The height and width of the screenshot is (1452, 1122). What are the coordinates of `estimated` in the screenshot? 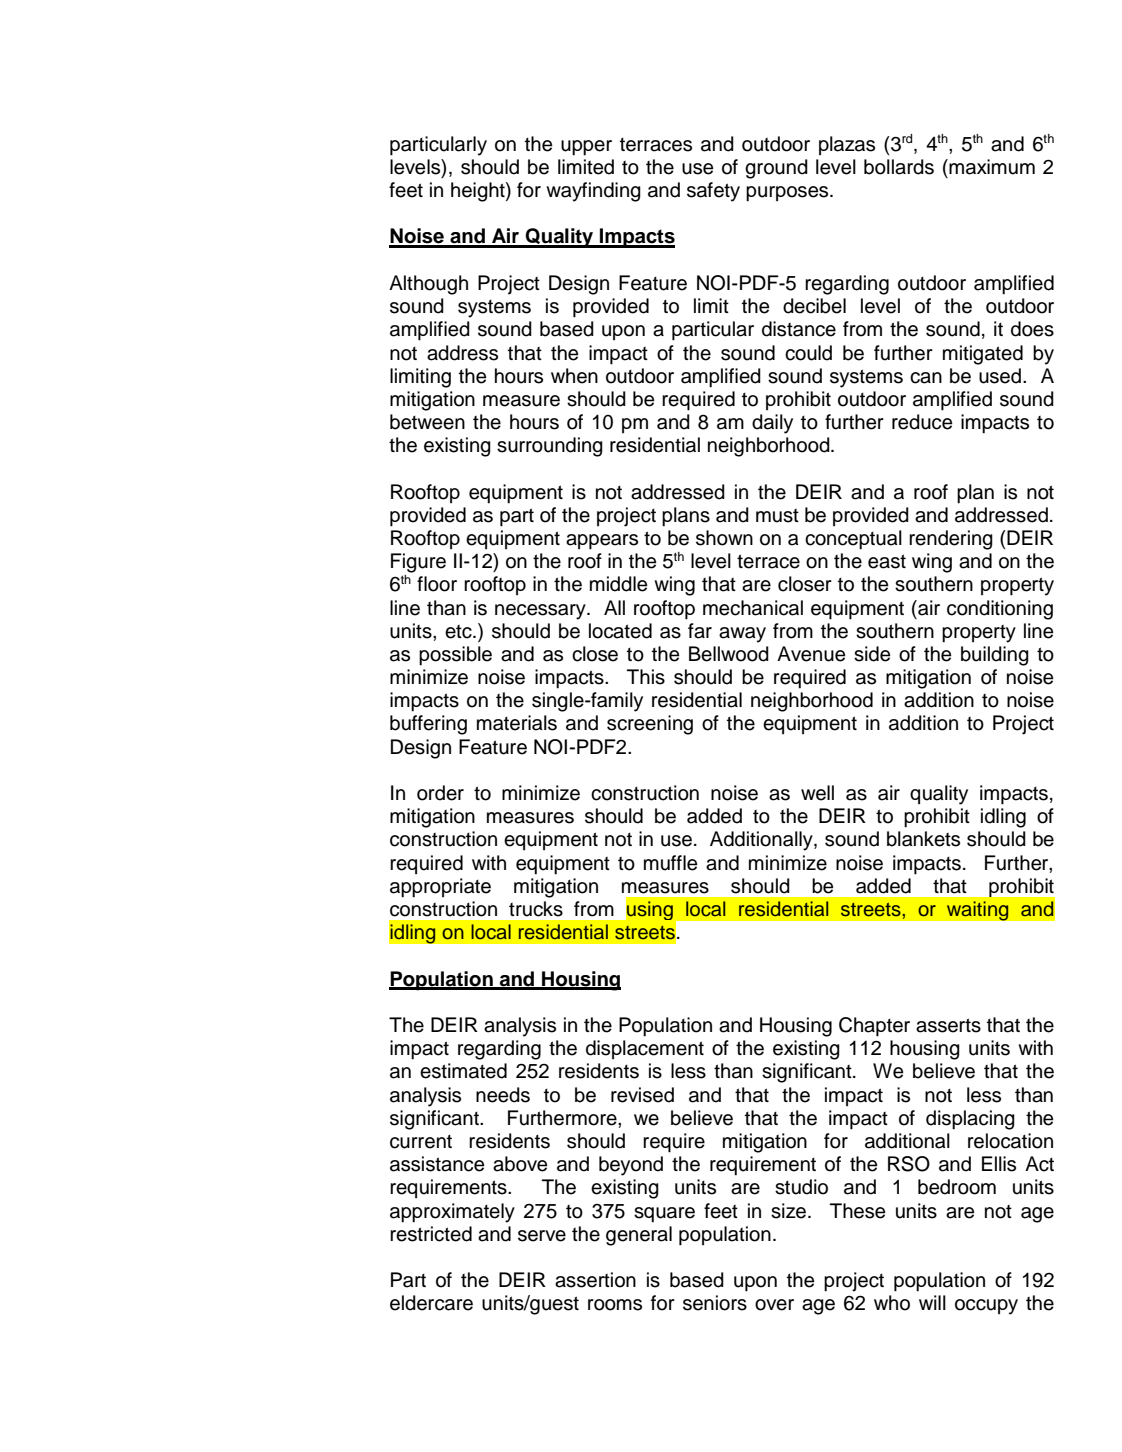 It's located at (463, 1071).
